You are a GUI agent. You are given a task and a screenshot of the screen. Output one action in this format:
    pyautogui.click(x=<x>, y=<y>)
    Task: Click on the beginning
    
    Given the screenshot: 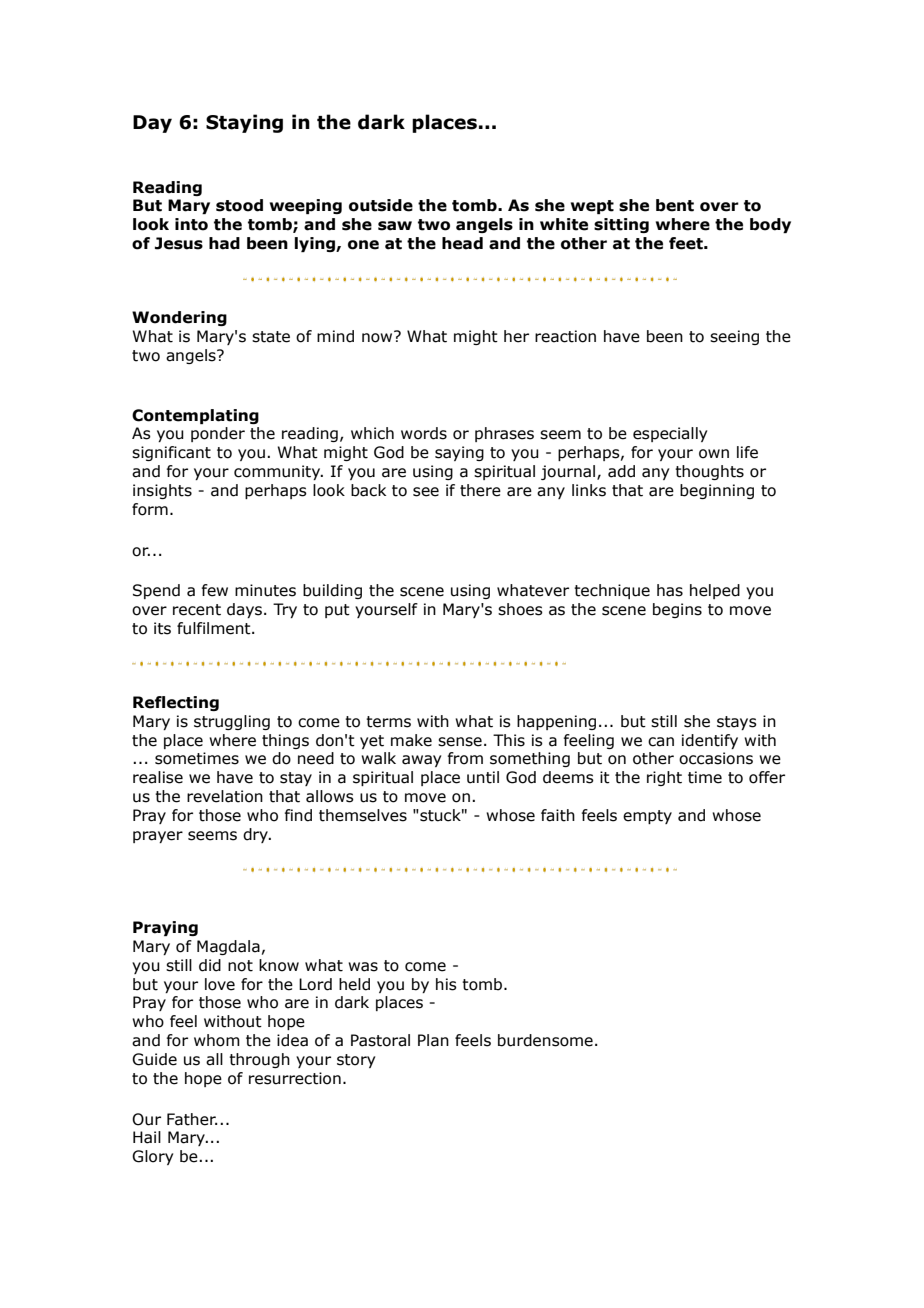 What is the action you would take?
    pyautogui.click(x=717, y=491)
